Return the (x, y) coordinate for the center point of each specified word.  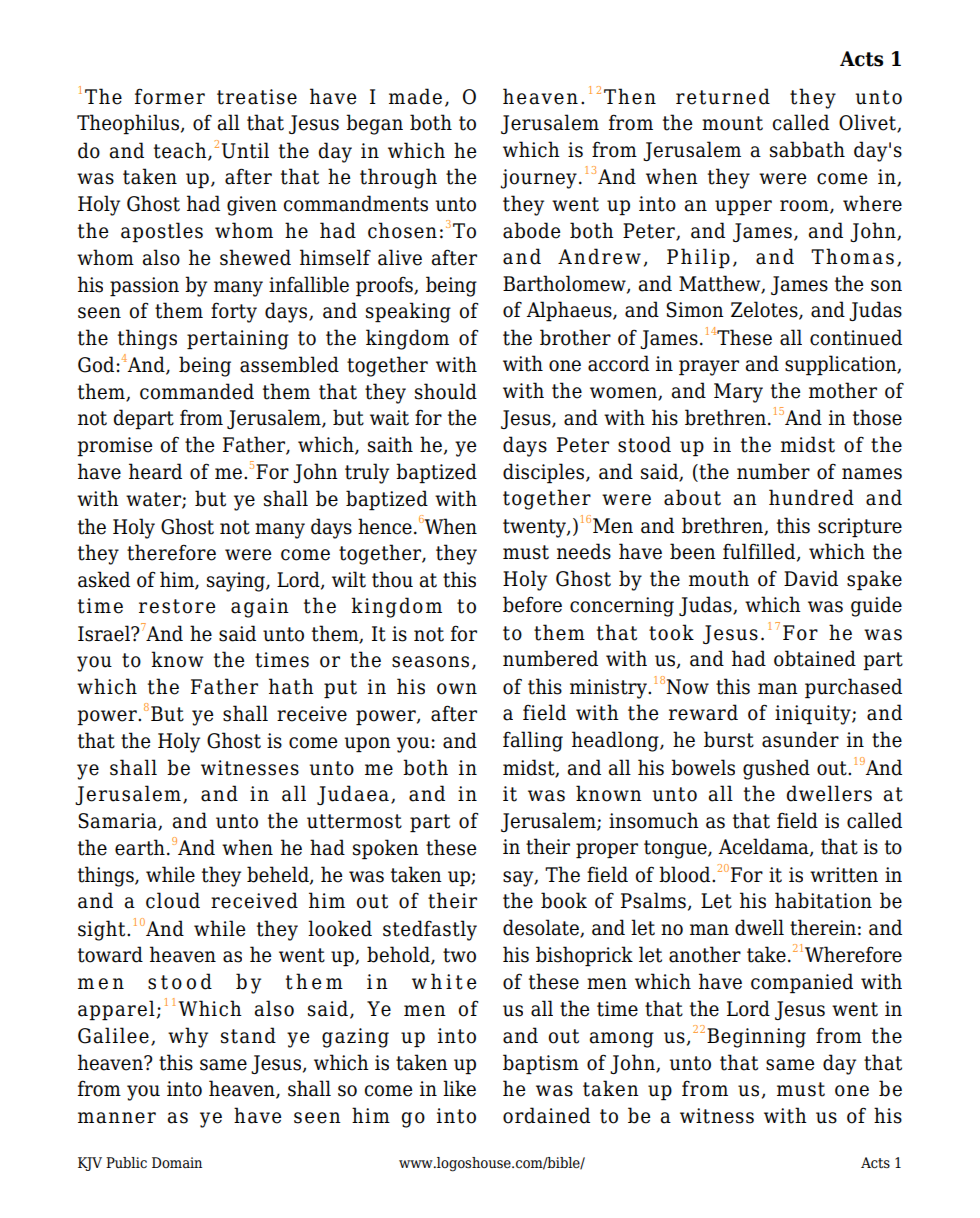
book (564, 900)
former (170, 96)
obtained (815, 658)
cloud (173, 900)
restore (177, 606)
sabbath (807, 149)
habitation (823, 900)
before (532, 604)
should (446, 391)
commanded (197, 391)
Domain (177, 1163)
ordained (546, 1115)
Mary (738, 393)
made (415, 96)
